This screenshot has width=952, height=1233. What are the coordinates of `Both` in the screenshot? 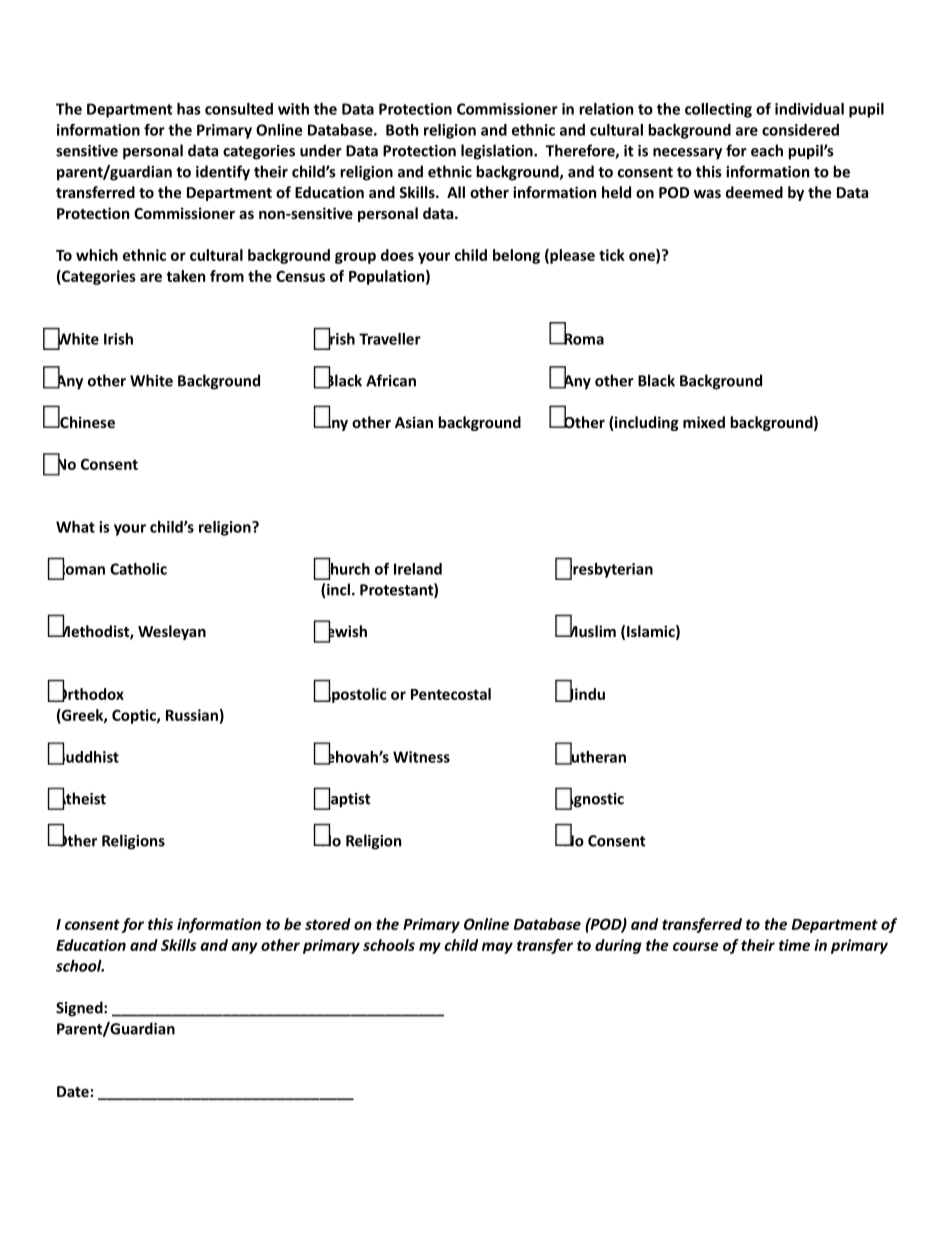 It's located at (402, 130).
